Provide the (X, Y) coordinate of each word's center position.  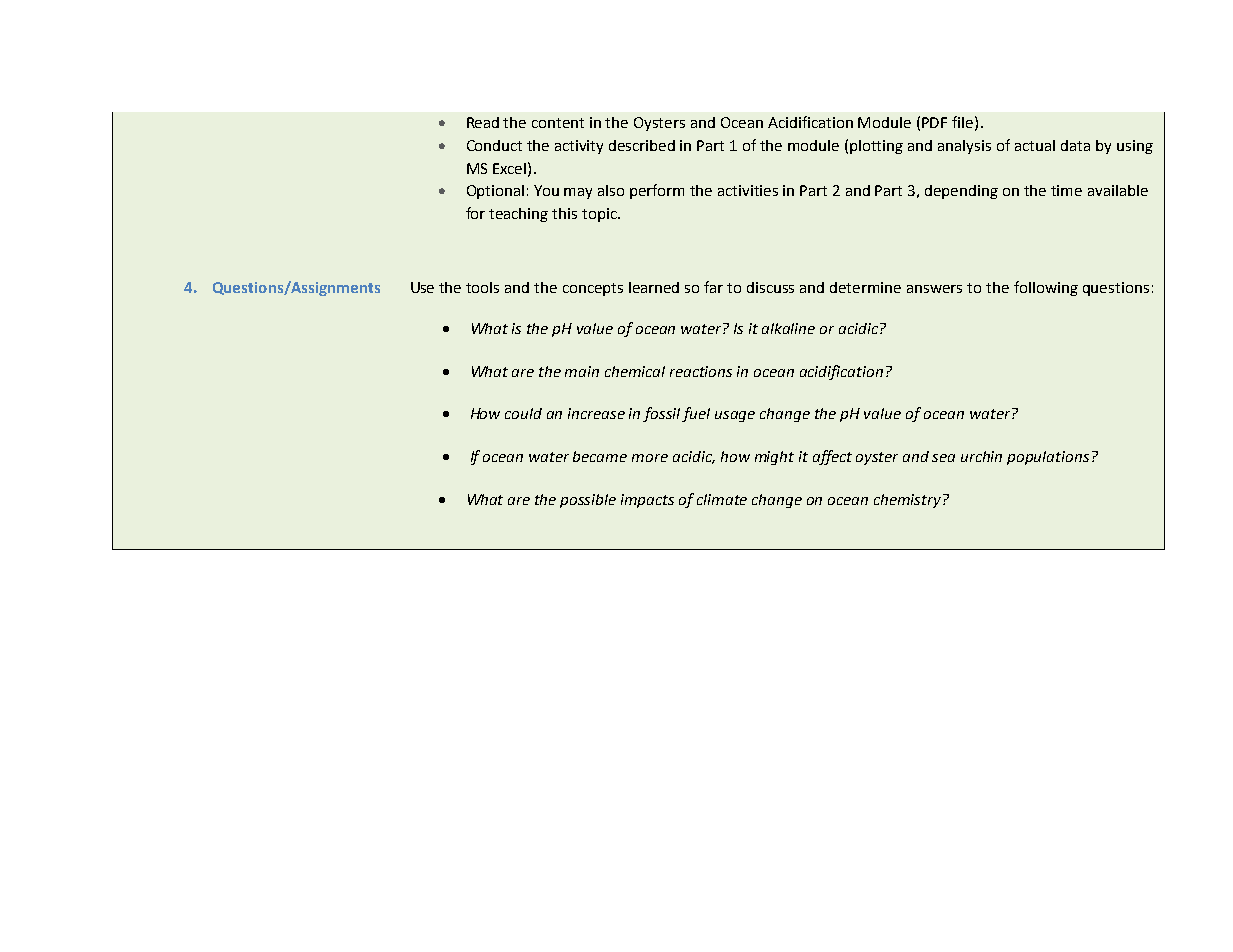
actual (1035, 145)
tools (482, 287)
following (1046, 288)
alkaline (788, 328)
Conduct (494, 145)
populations (1048, 458)
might (774, 458)
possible (588, 501)
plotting (876, 147)
